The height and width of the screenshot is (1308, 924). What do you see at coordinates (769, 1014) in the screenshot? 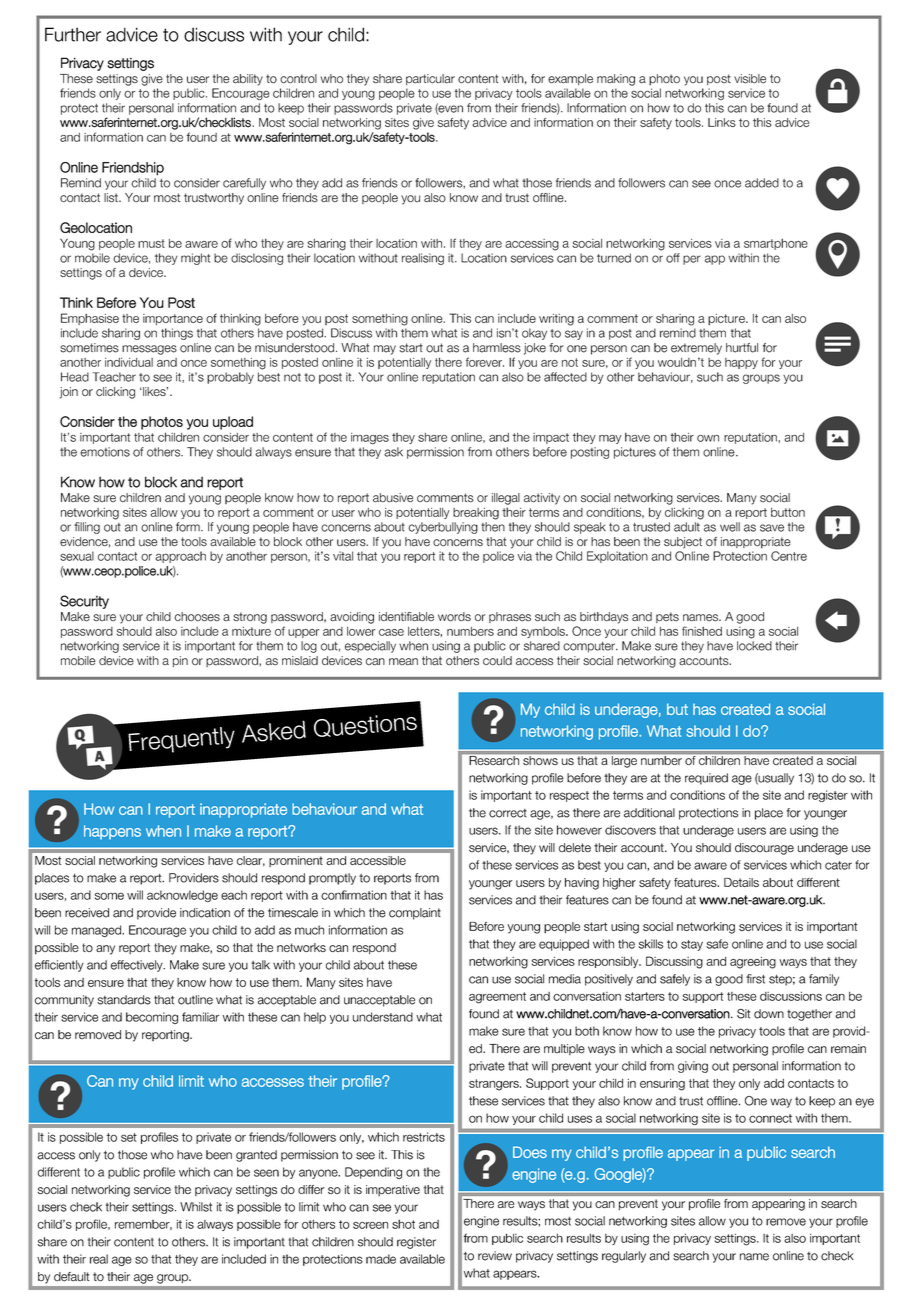
I see `down` at bounding box center [769, 1014].
